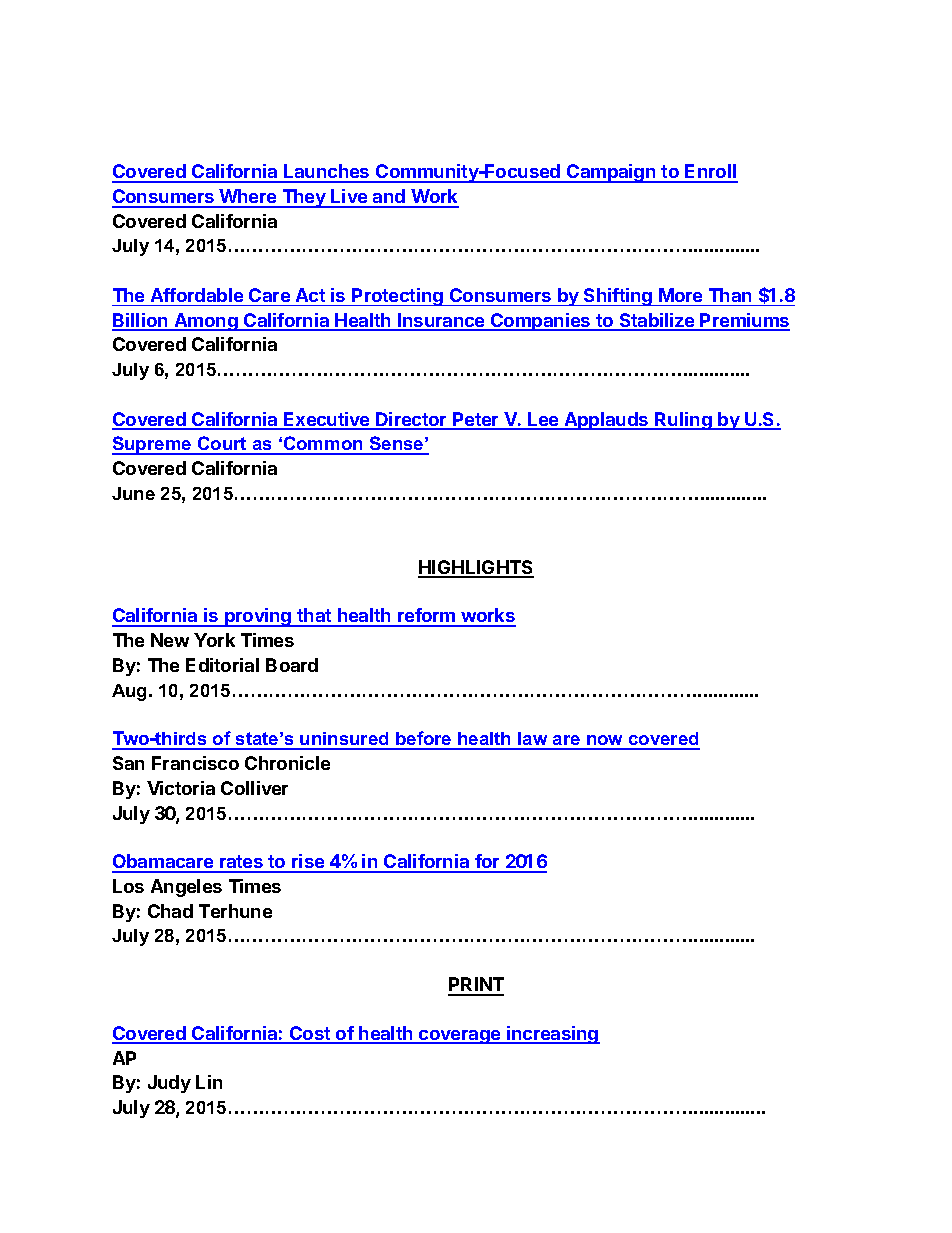 The width and height of the page is (952, 1233). I want to click on Judy, so click(169, 1084).
